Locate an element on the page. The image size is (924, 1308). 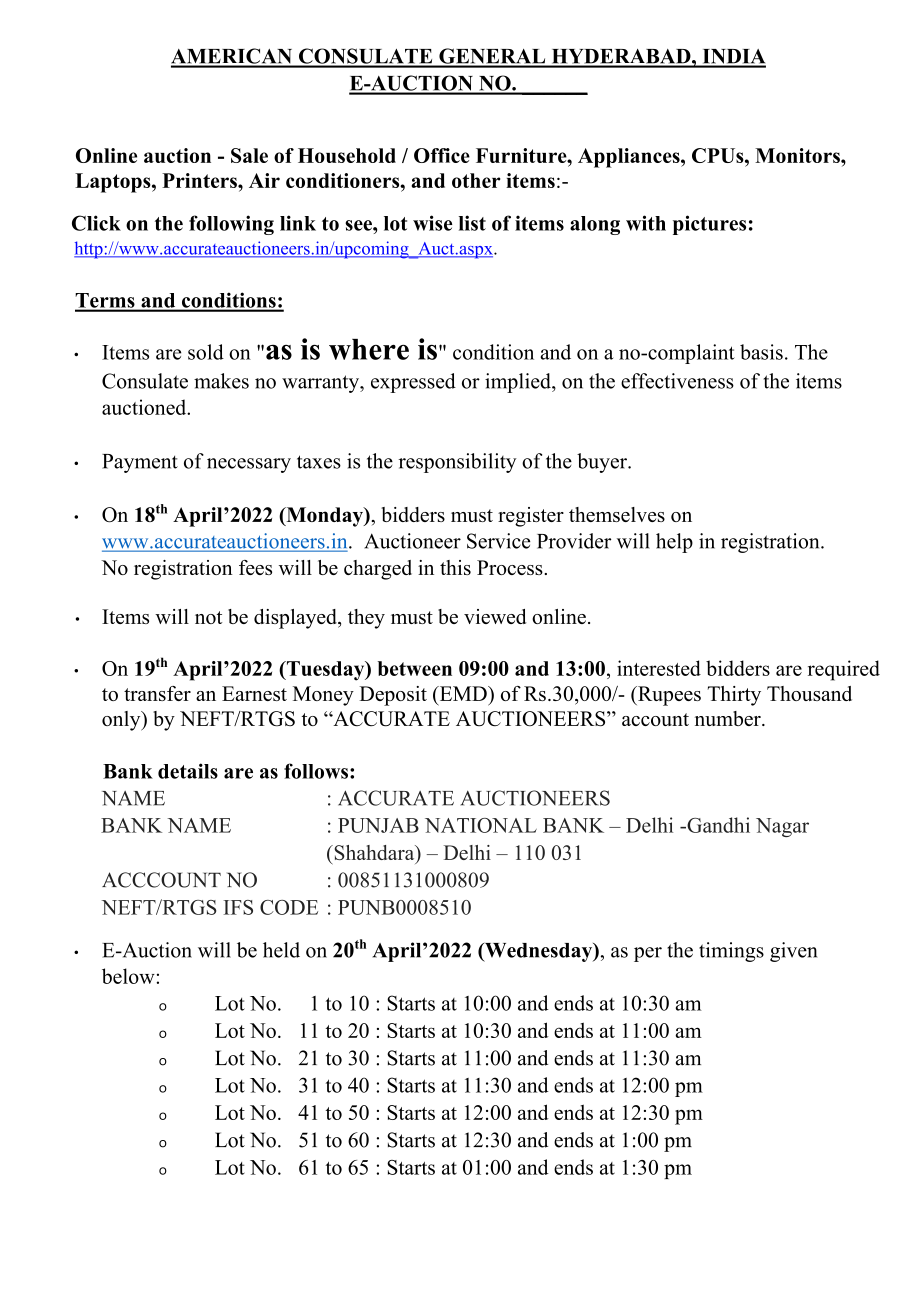
Earnest is located at coordinates (254, 693).
